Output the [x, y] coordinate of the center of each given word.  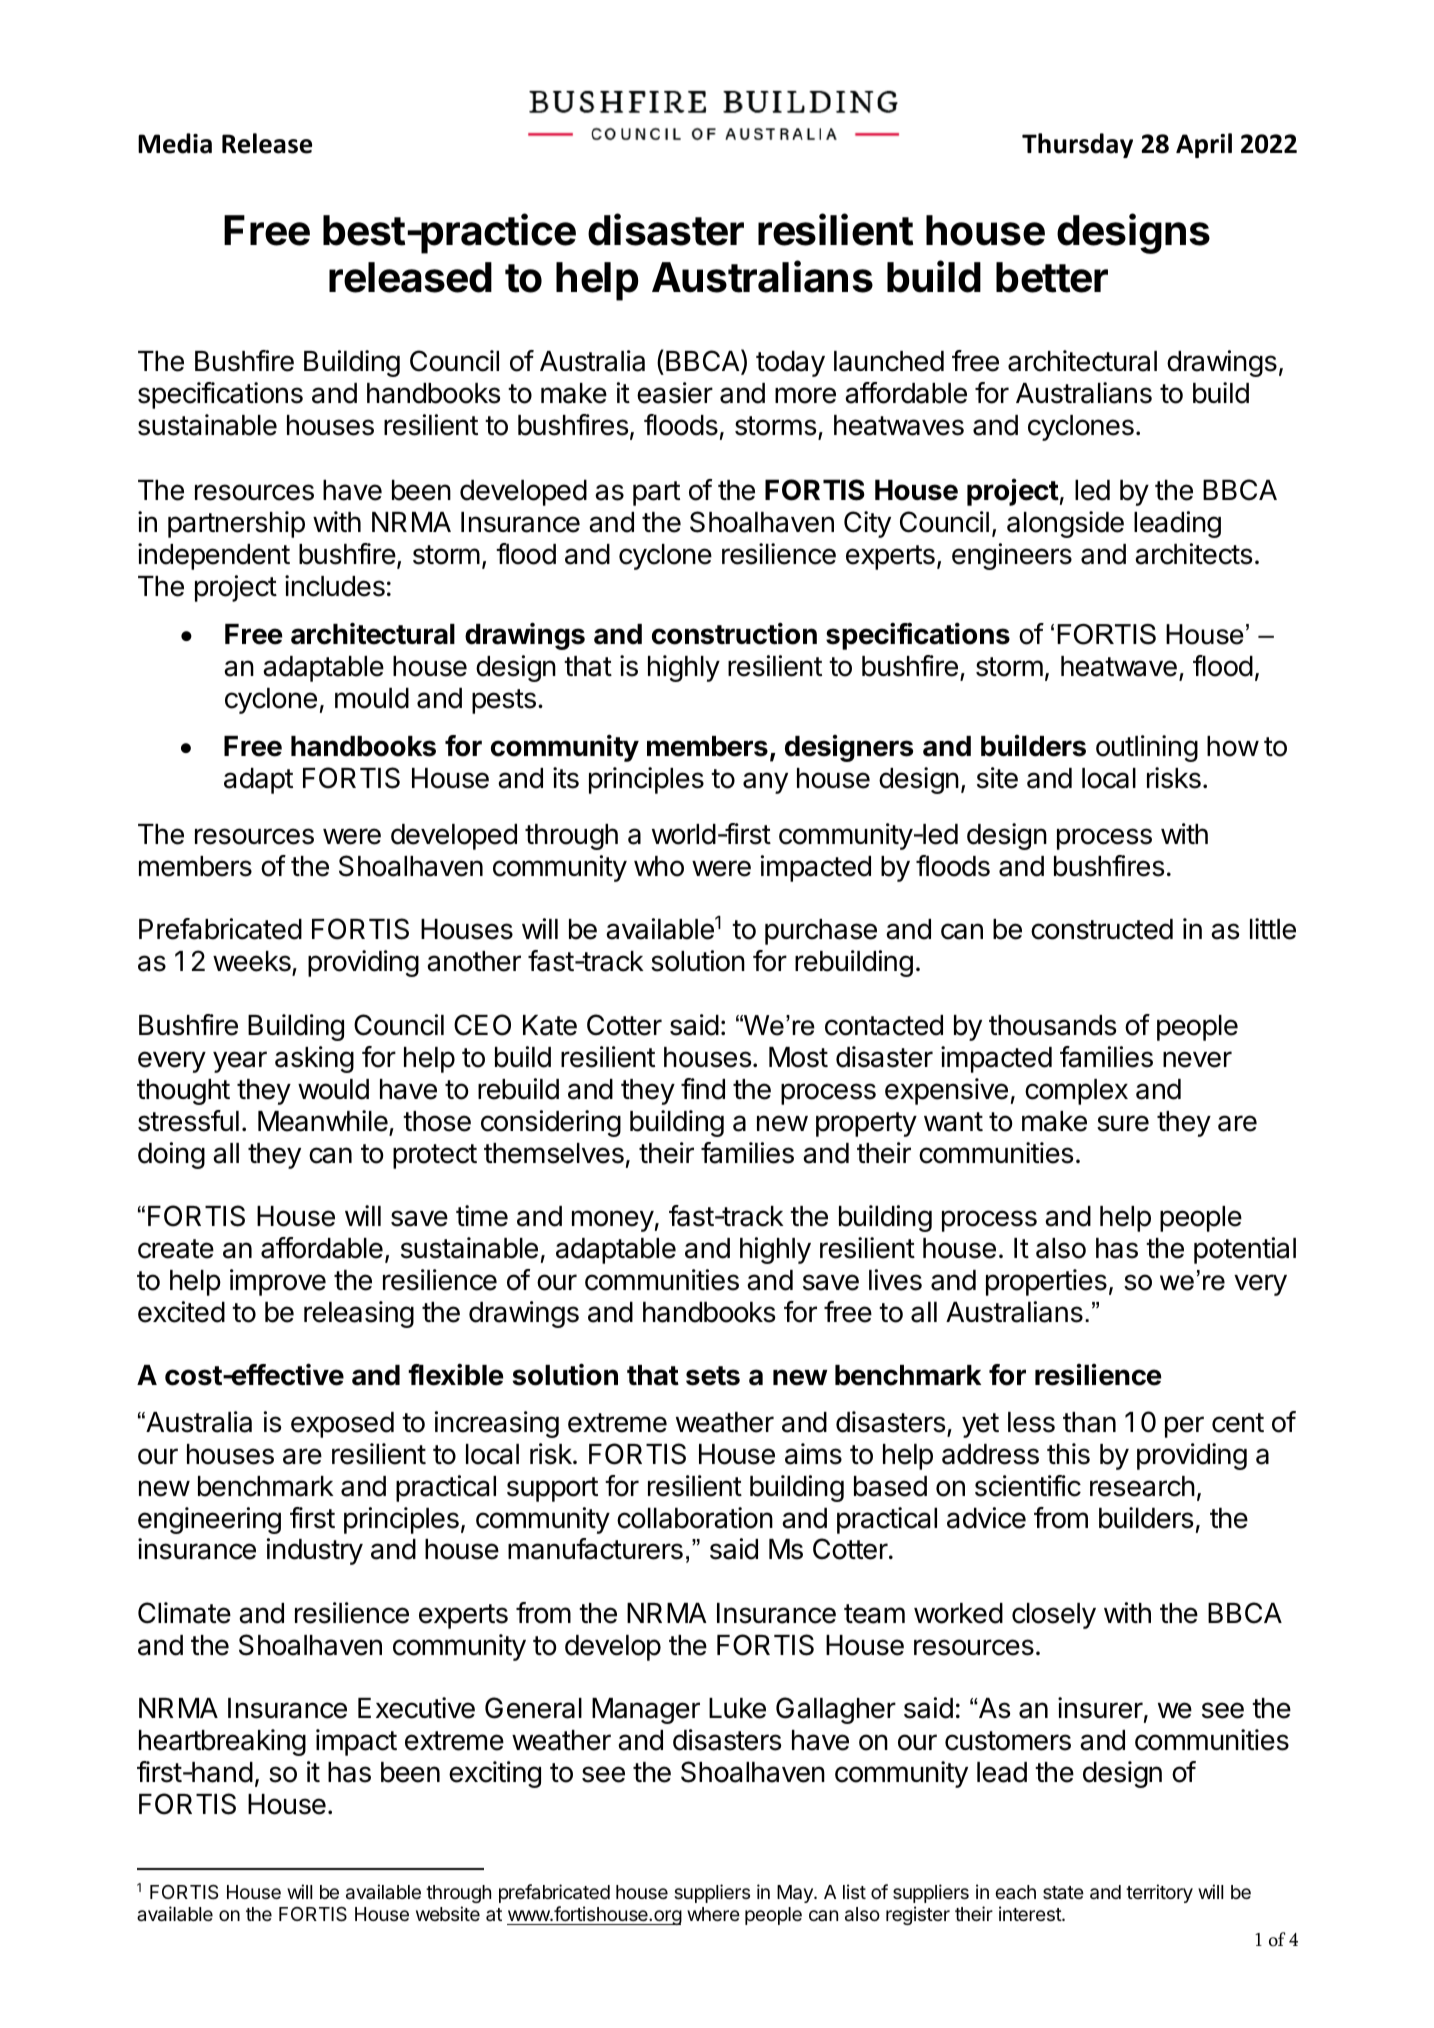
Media [175, 143]
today [790, 364]
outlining [1147, 748]
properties [1046, 1282]
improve [278, 1282]
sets [713, 1376]
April [1204, 145]
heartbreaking [222, 1742]
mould [372, 698]
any [765, 783]
